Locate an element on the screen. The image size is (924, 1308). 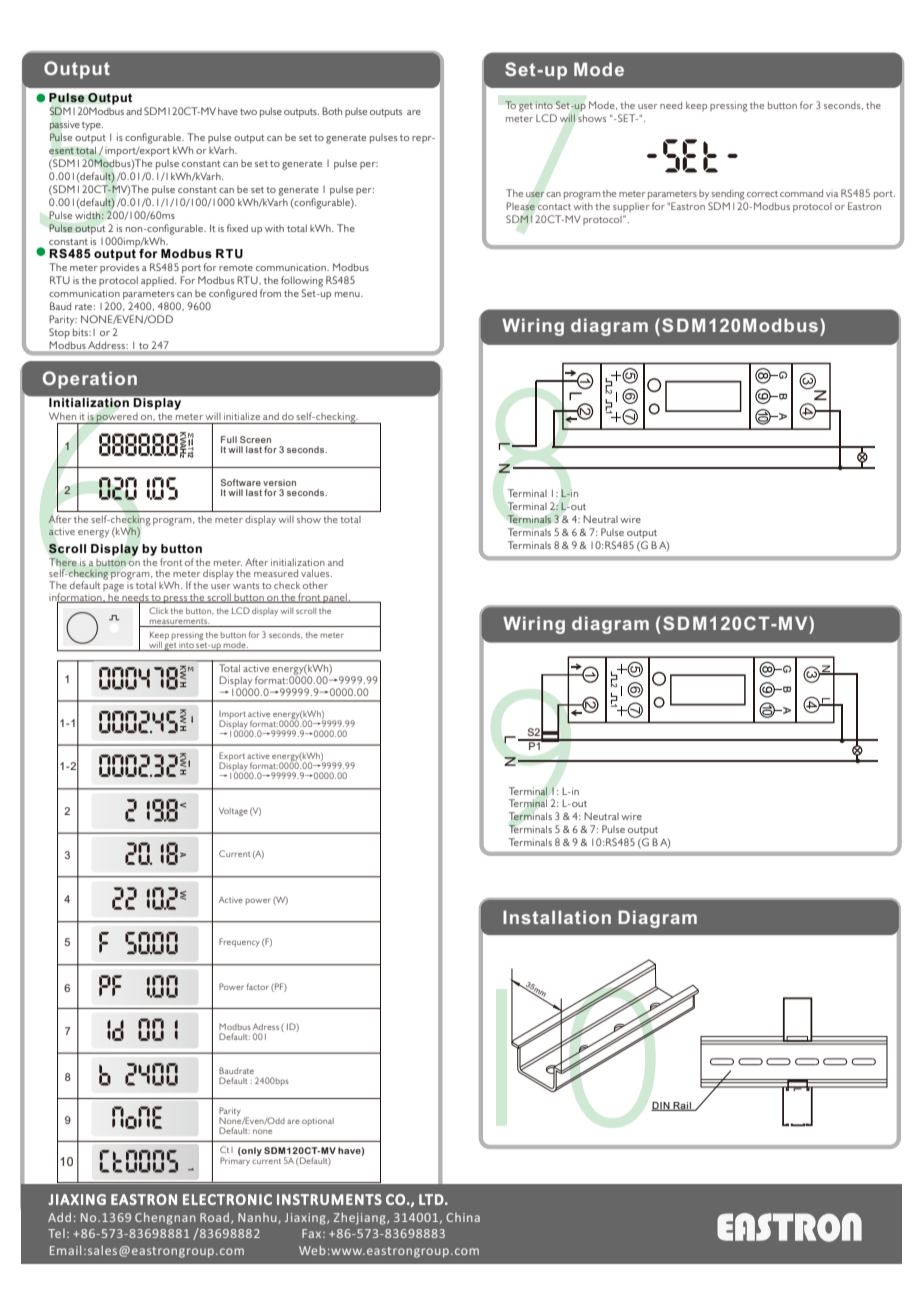
LTD is located at coordinates (431, 1199).
